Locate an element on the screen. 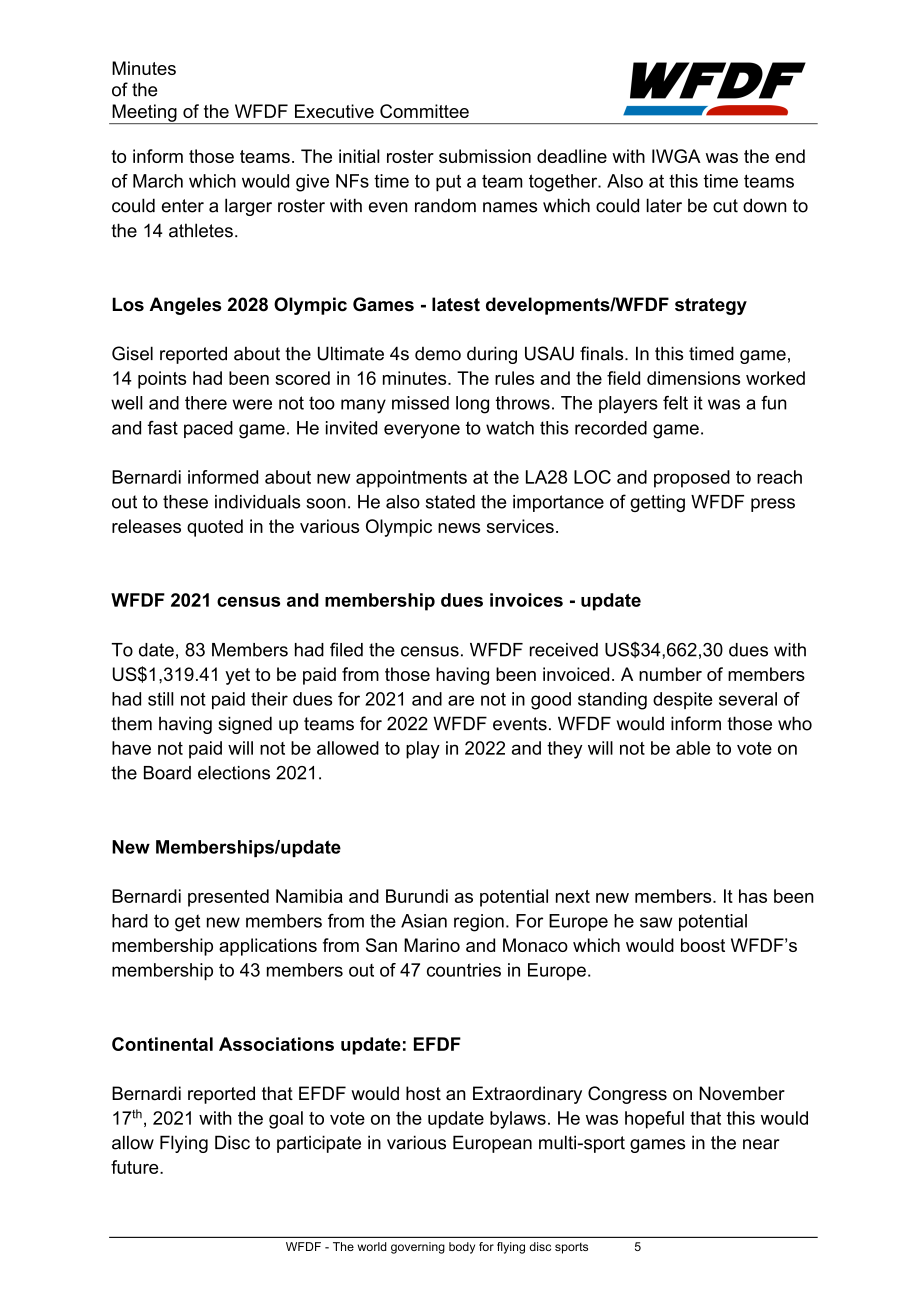 The width and height of the screenshot is (924, 1308). end is located at coordinates (790, 156).
